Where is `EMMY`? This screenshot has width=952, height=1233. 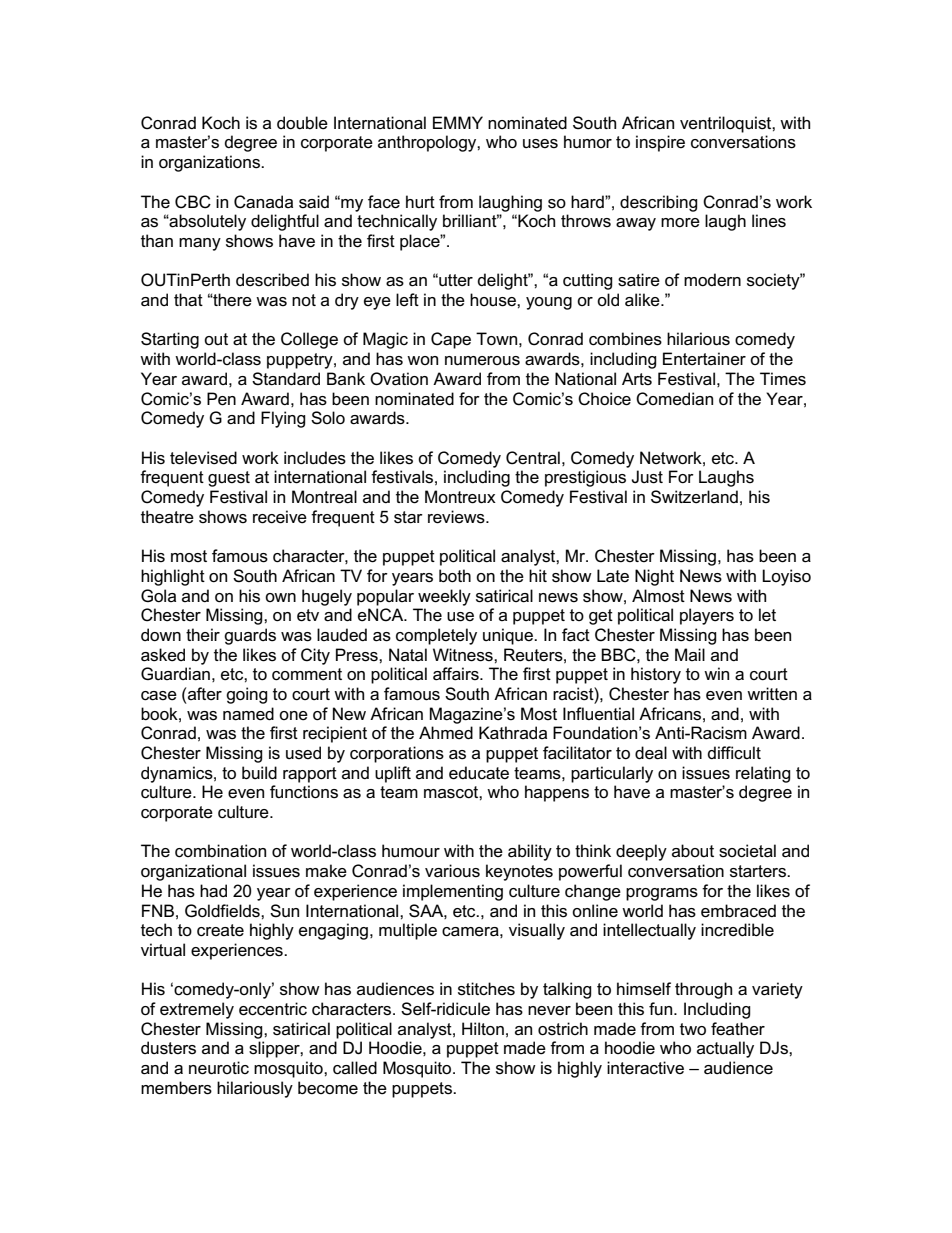 EMMY is located at coordinates (458, 122).
